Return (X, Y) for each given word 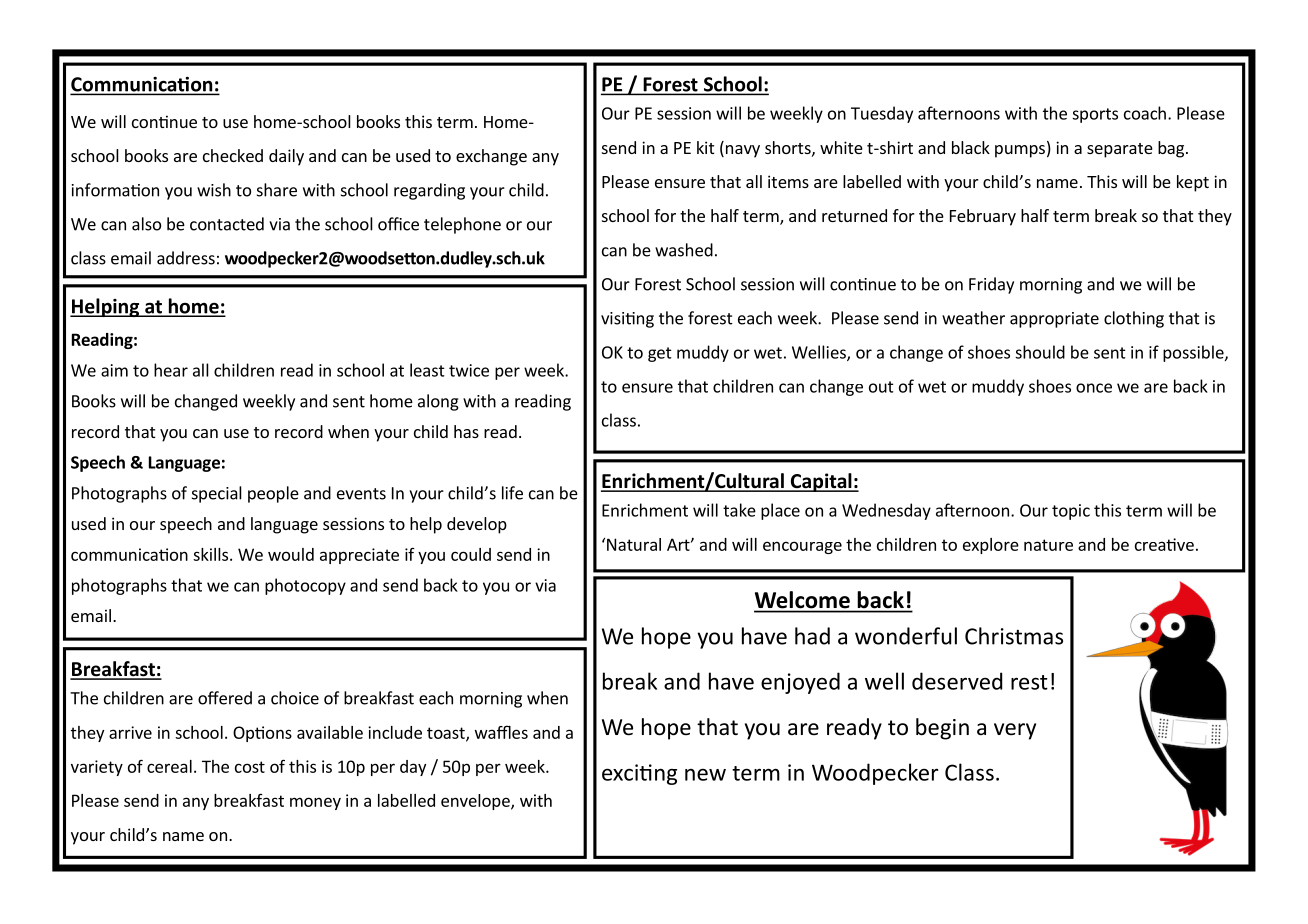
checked (233, 155)
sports (1095, 115)
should (1040, 352)
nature (1048, 545)
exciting (639, 774)
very (1015, 731)
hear (171, 370)
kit (705, 147)
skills (212, 554)
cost (250, 767)
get (660, 354)
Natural (634, 544)
